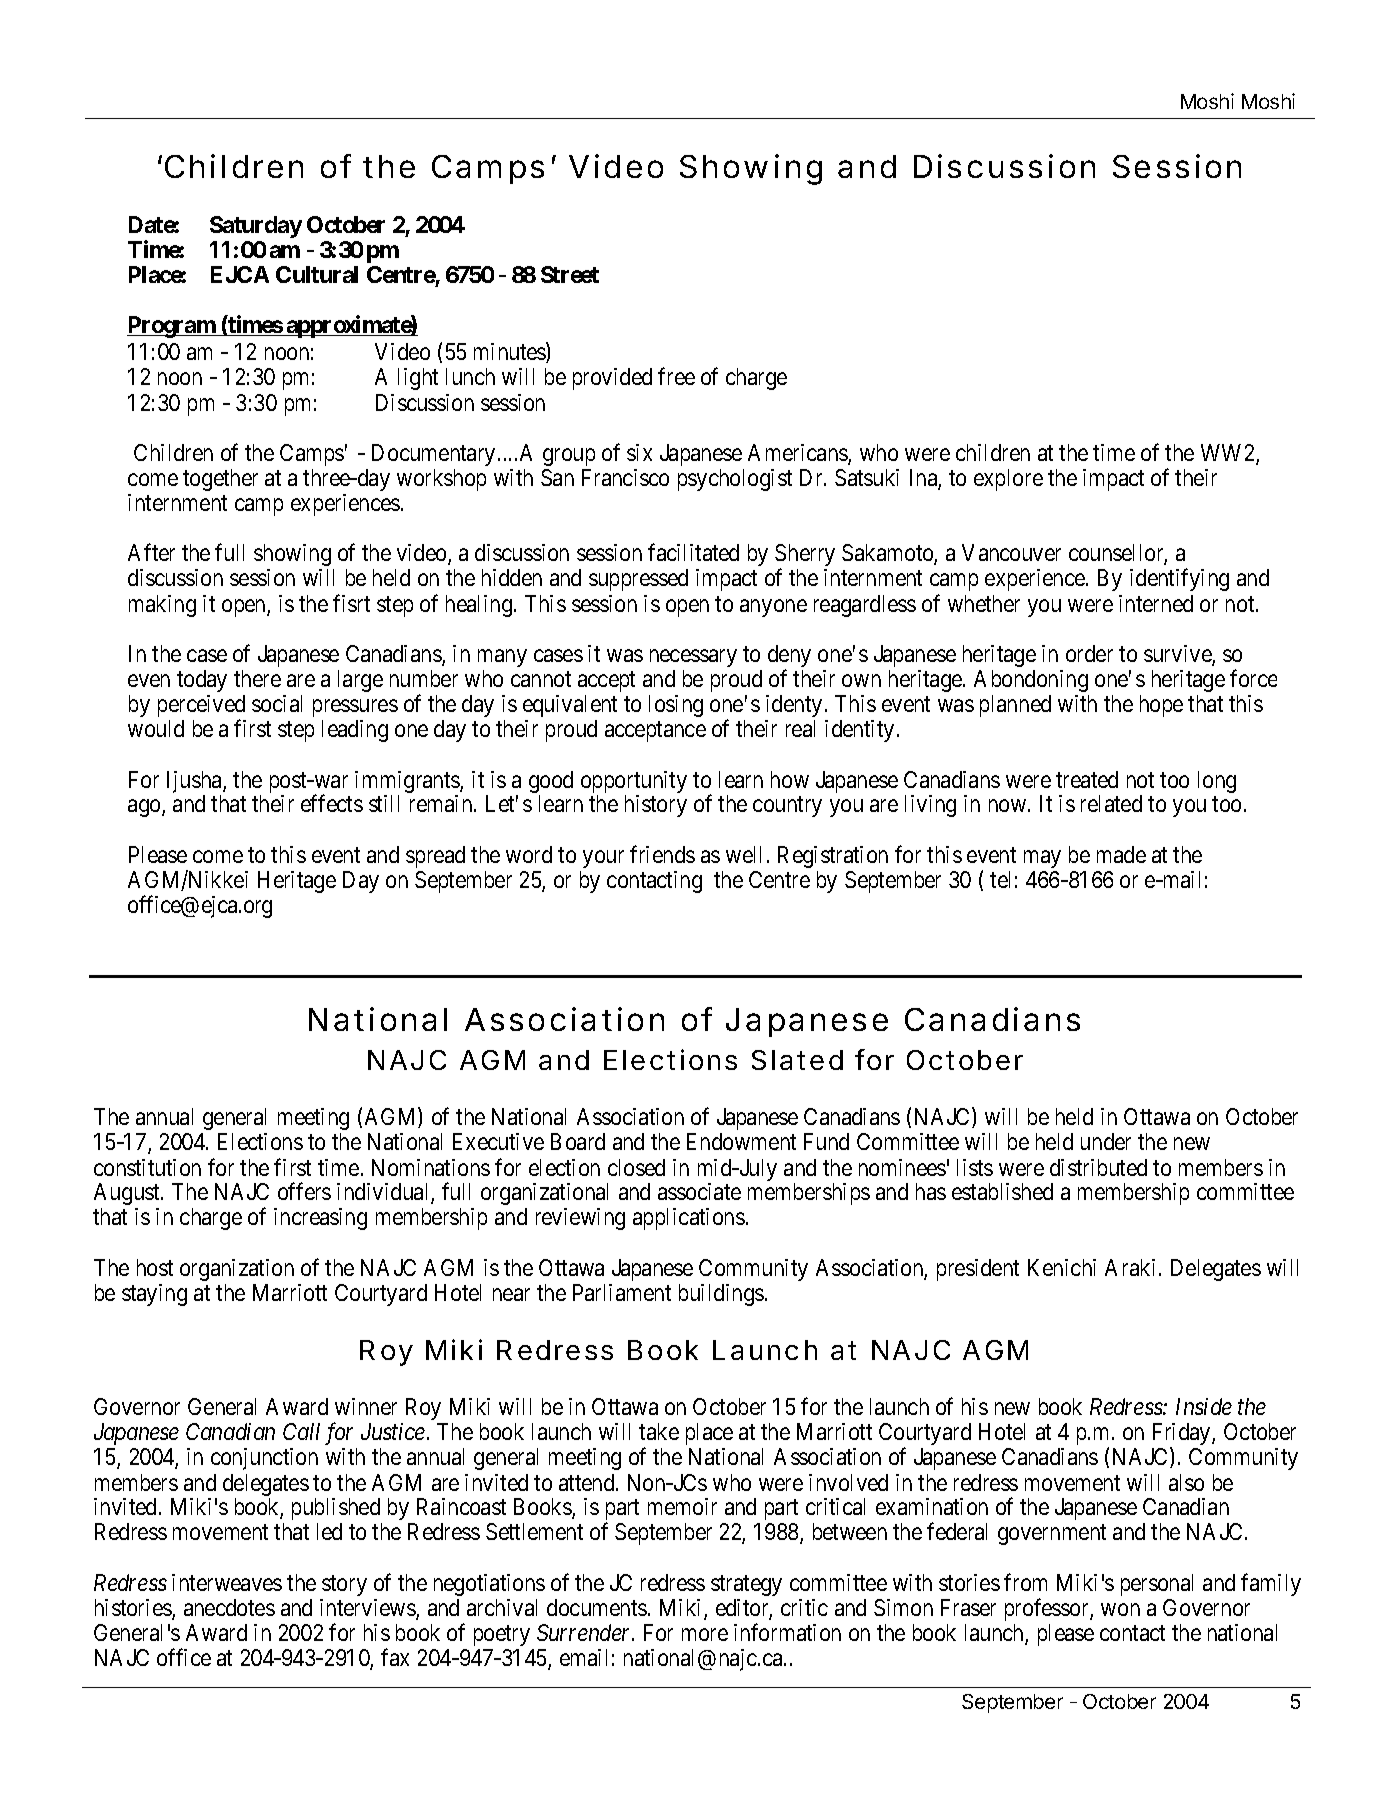  Describe the element at coordinates (693, 552) in the screenshot. I see `facilitated` at that location.
